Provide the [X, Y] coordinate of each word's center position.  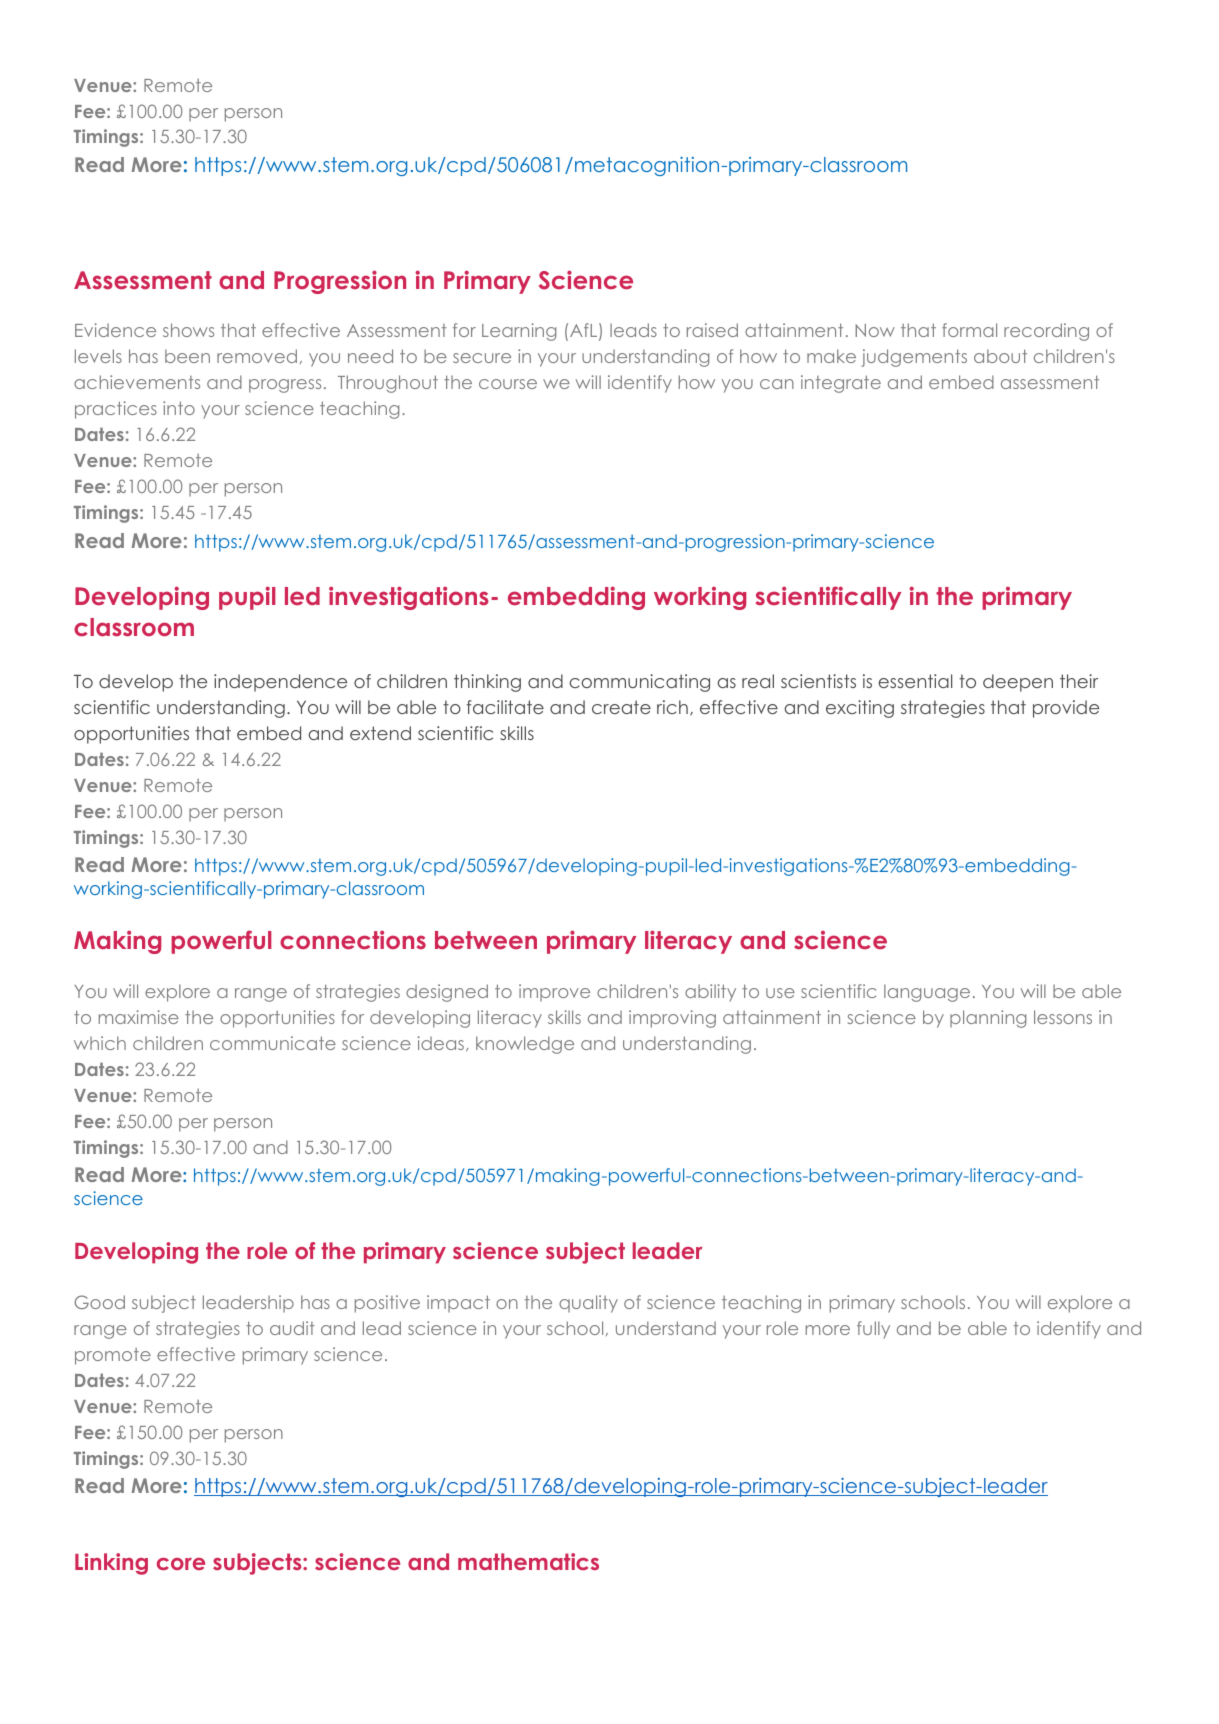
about [1000, 356]
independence [280, 683]
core [181, 1564]
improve [554, 993]
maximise [139, 1017]
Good [99, 1302]
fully [873, 1330]
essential [915, 681]
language [927, 993]
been [187, 356]
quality [588, 1304]
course [508, 384]
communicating [639, 683]
